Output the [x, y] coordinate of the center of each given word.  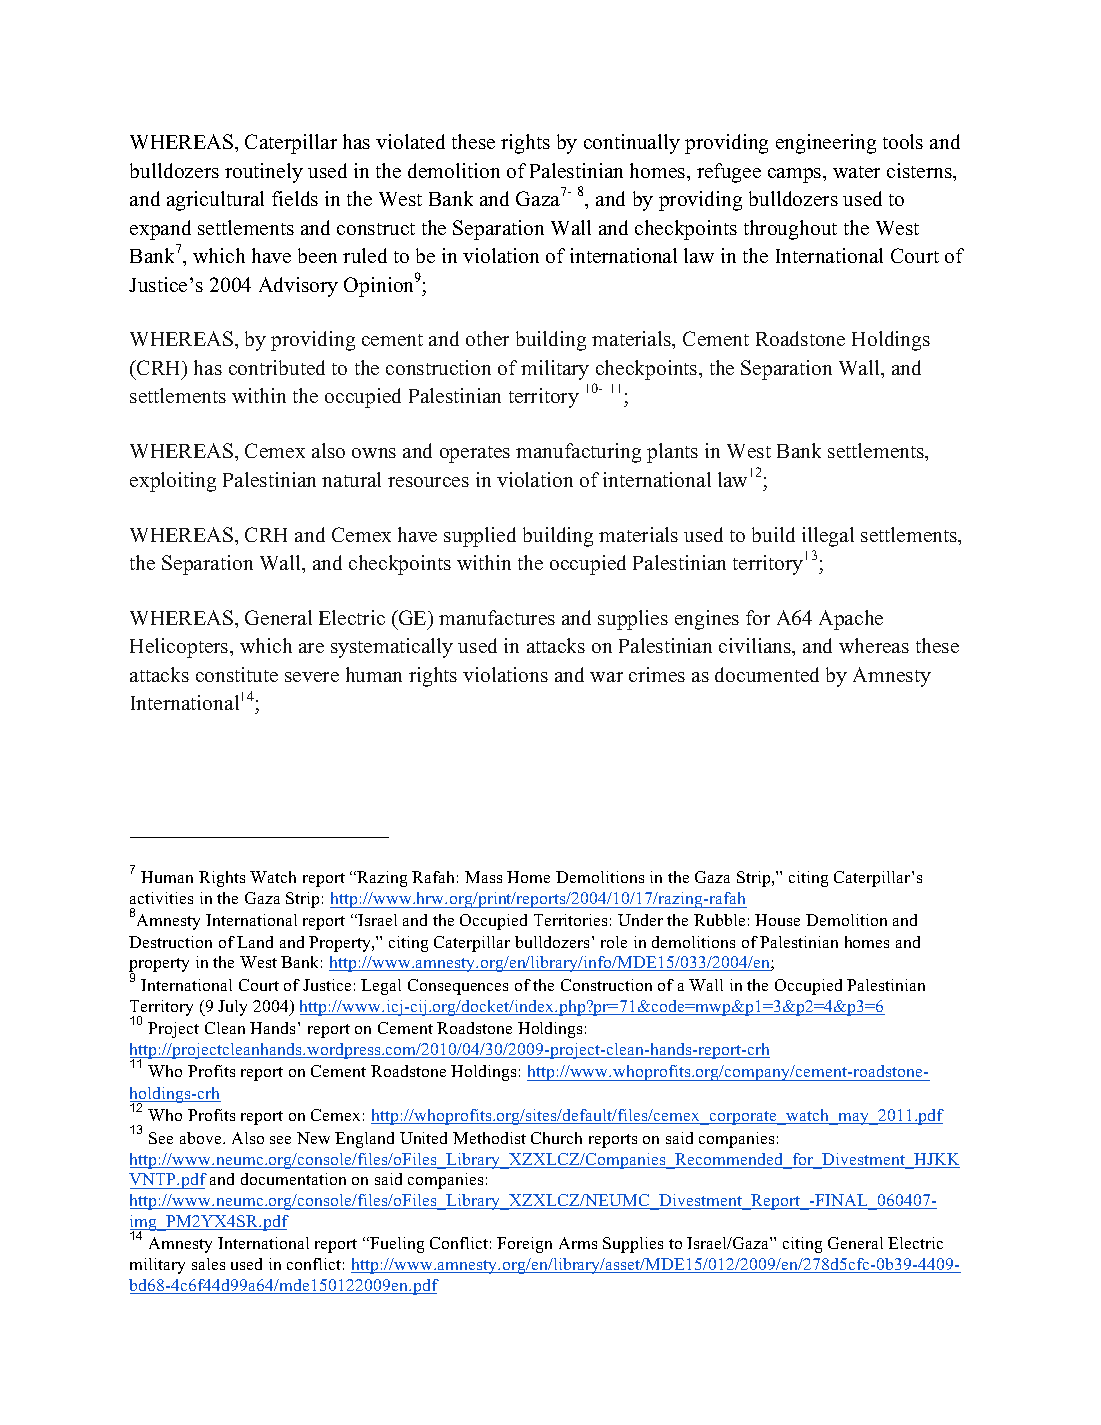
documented [767, 674]
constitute [237, 674]
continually [632, 144]
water [856, 172]
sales [208, 1264]
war [606, 677]
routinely [264, 173]
